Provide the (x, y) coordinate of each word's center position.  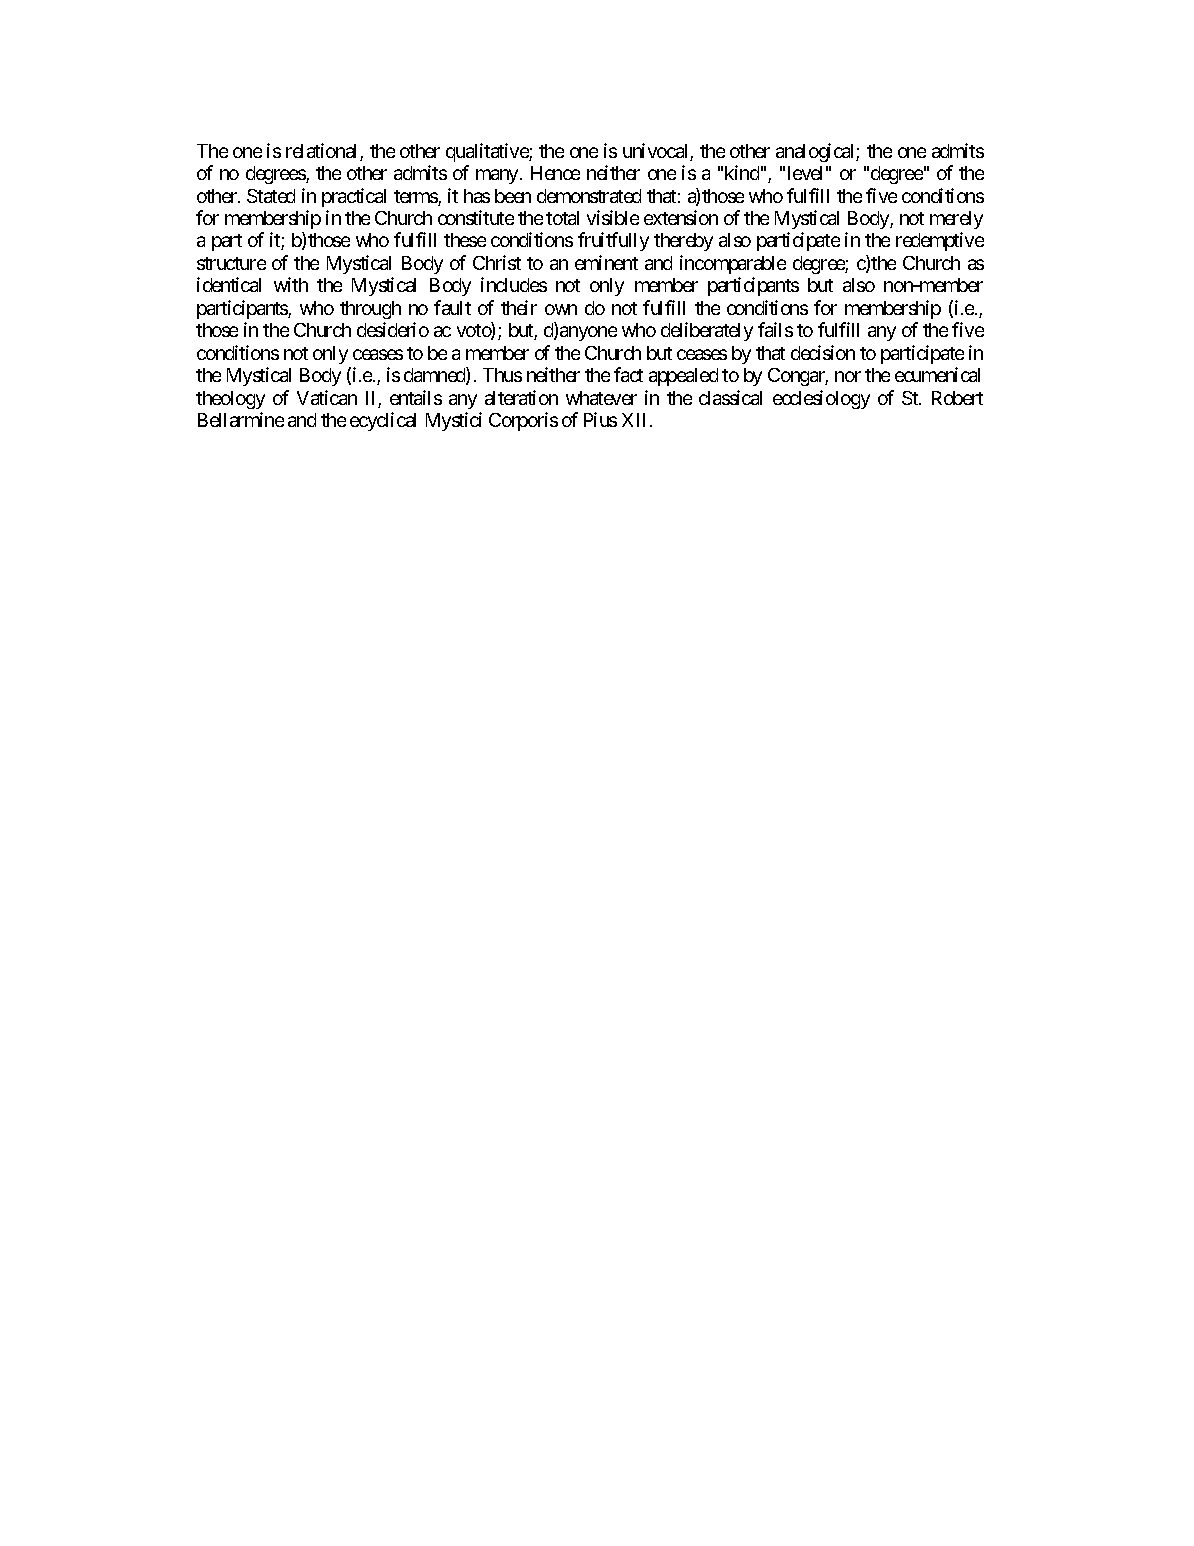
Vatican (327, 397)
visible (613, 217)
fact (628, 374)
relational (323, 152)
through (370, 310)
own (561, 309)
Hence (555, 173)
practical (354, 197)
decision (823, 352)
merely (956, 220)
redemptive (940, 241)
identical (229, 284)
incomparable (733, 264)
